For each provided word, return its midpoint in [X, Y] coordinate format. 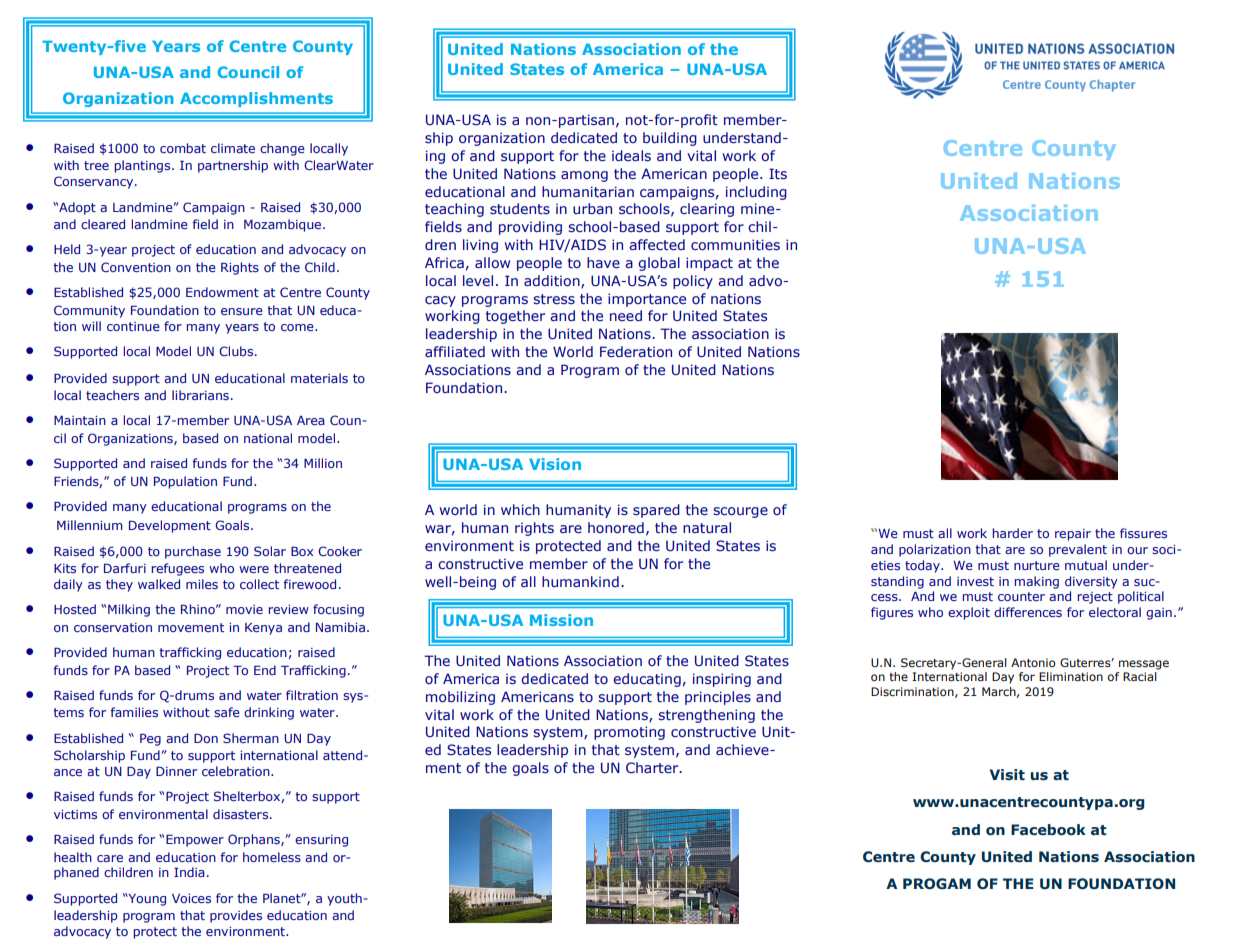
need [626, 315]
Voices [191, 898]
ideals [631, 156]
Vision [555, 464]
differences [1028, 612]
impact [709, 264]
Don [206, 738]
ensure [242, 311]
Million [323, 463]
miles [202, 584]
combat [183, 148]
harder [1013, 533]
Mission [561, 620]
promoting [629, 733]
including [756, 193]
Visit [1007, 775]
